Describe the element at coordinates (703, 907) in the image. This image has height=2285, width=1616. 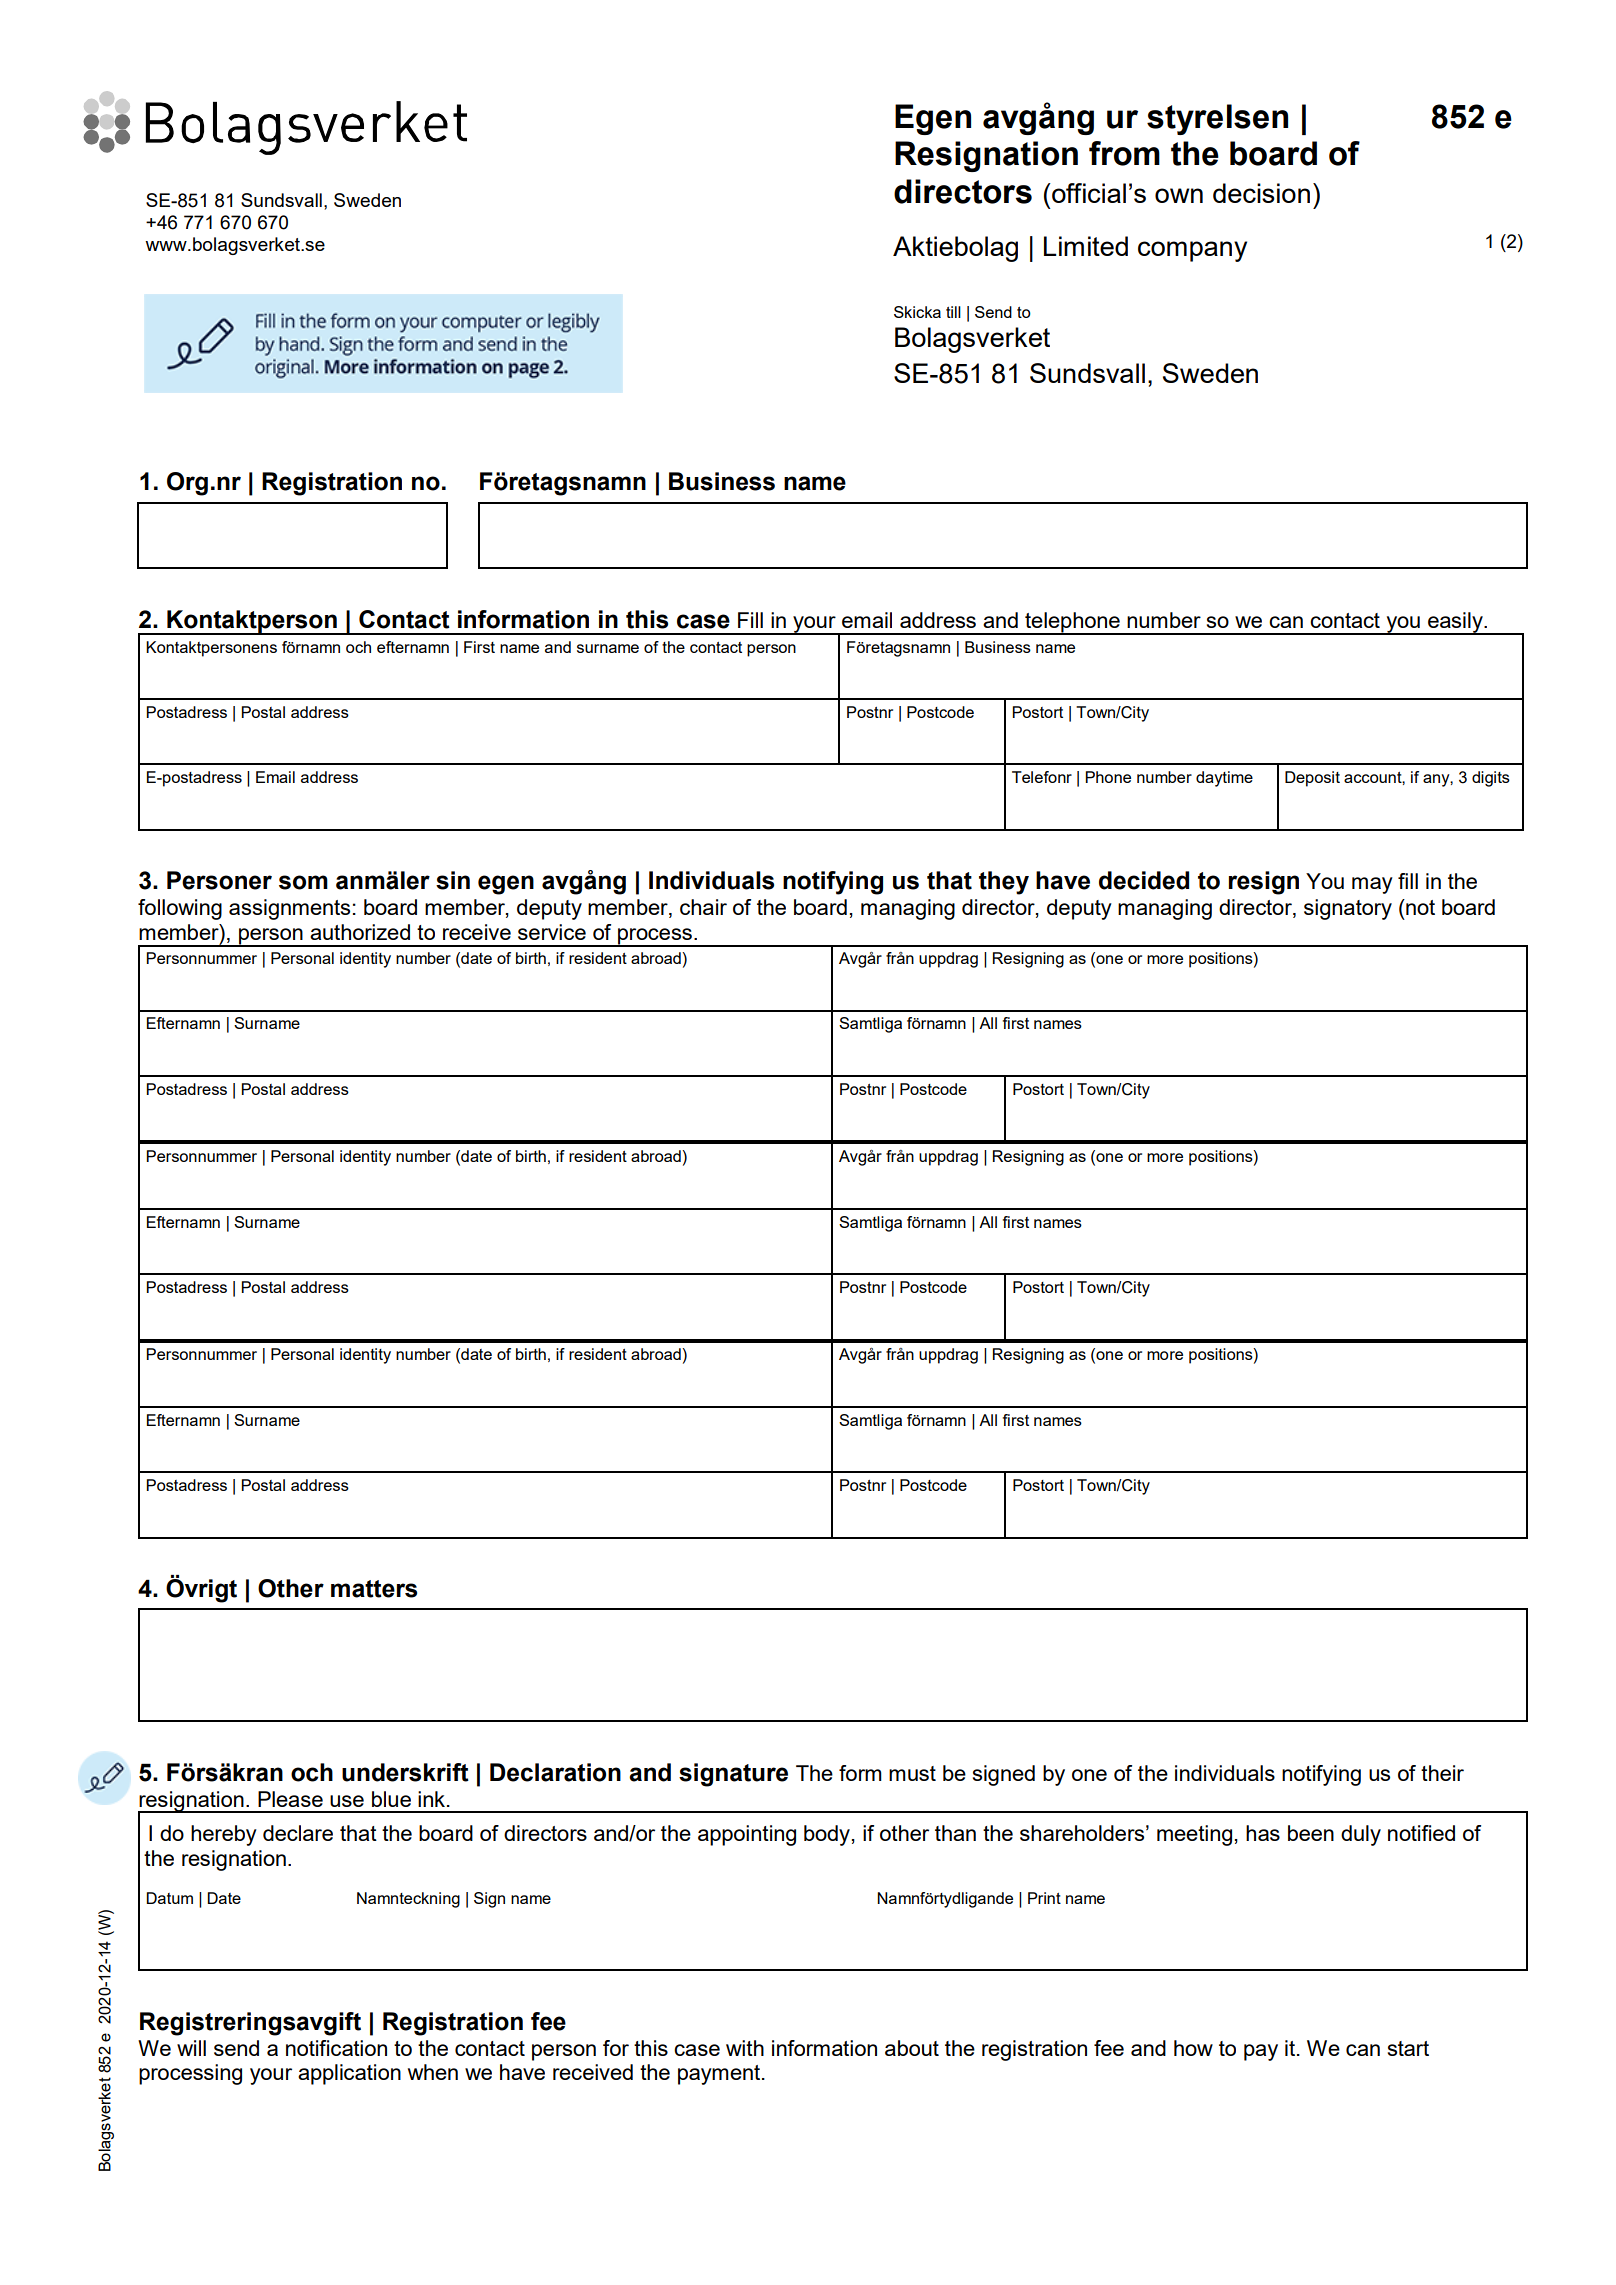
I see `chair` at that location.
